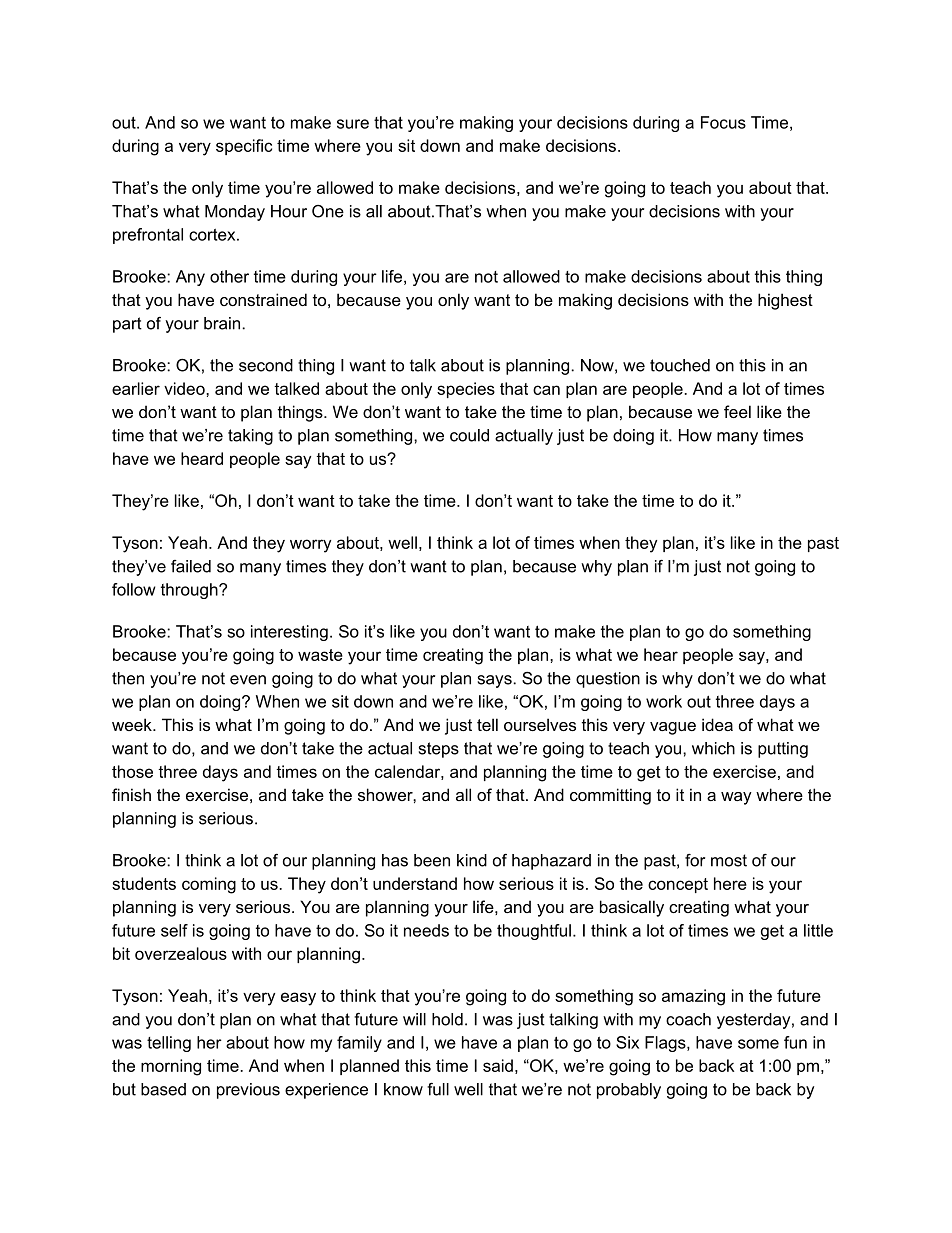  I want to click on says, so click(496, 681).
